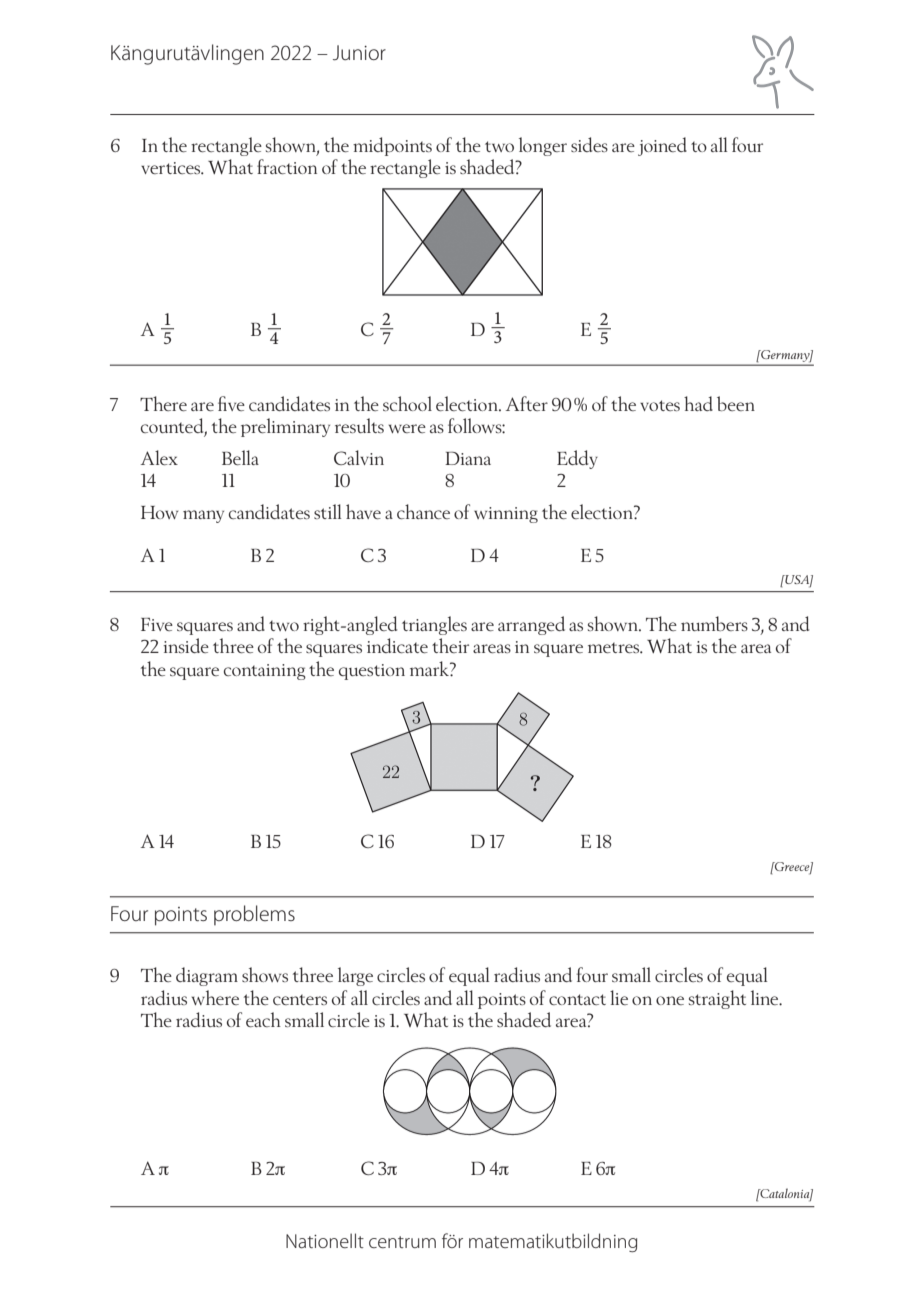 The width and height of the image is (924, 1308). I want to click on joined, so click(662, 146).
